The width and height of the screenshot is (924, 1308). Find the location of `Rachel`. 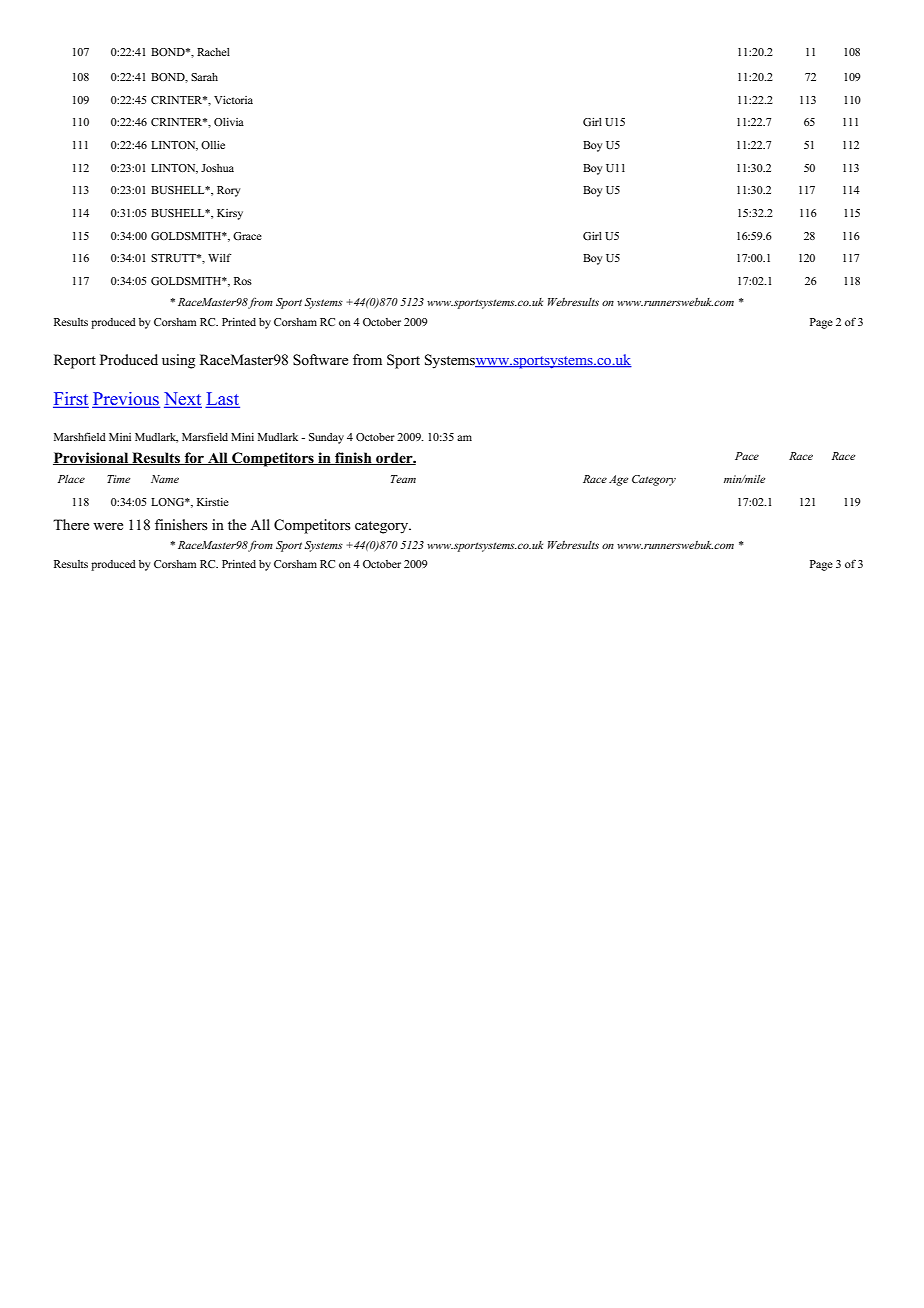

Rachel is located at coordinates (213, 52).
